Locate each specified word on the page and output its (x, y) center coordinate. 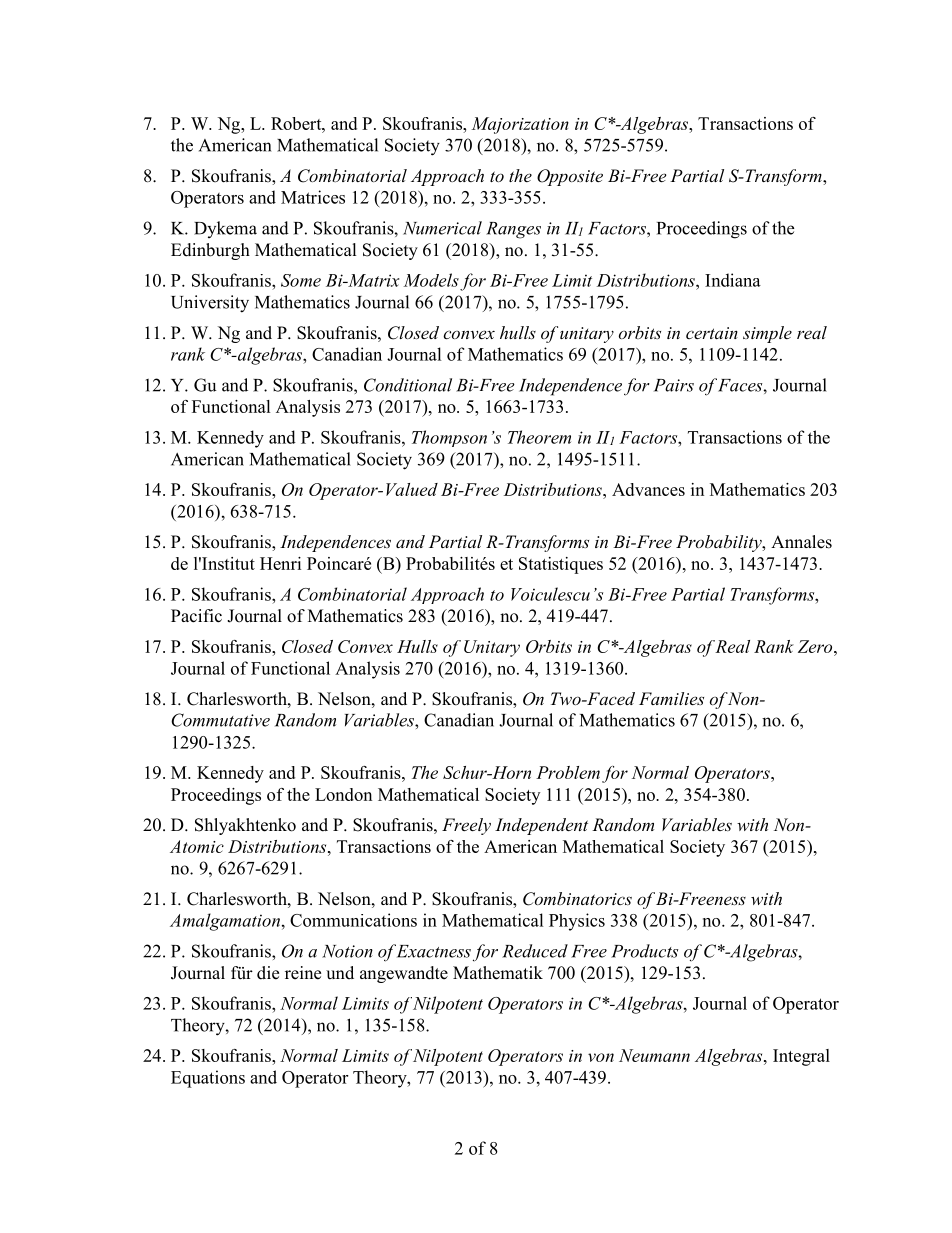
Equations (208, 1079)
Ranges (513, 230)
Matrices (313, 197)
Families (671, 698)
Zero (816, 646)
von (601, 1057)
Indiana (733, 280)
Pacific (196, 616)
